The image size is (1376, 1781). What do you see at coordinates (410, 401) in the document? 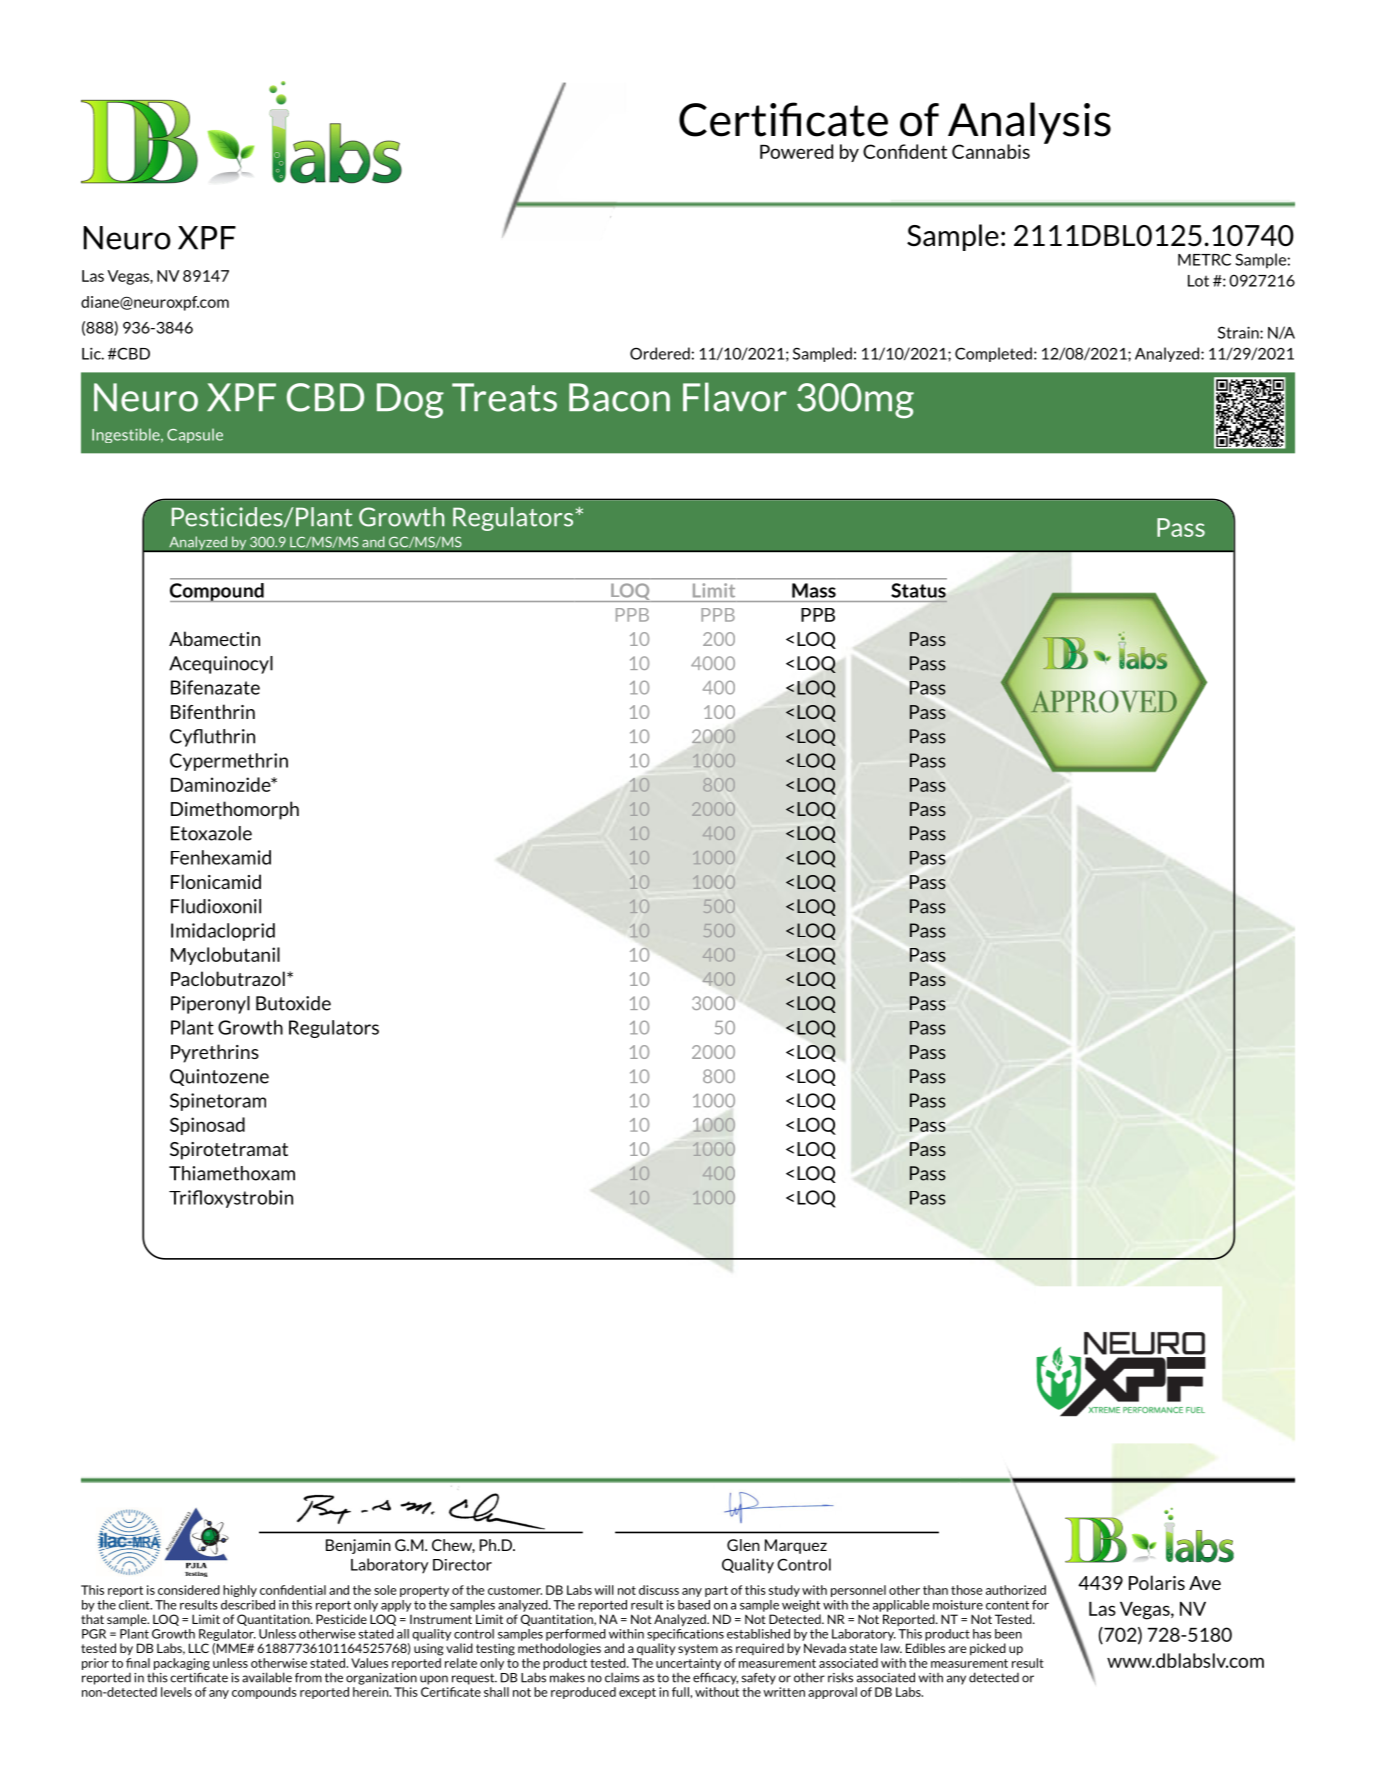
I see `Dog` at bounding box center [410, 401].
